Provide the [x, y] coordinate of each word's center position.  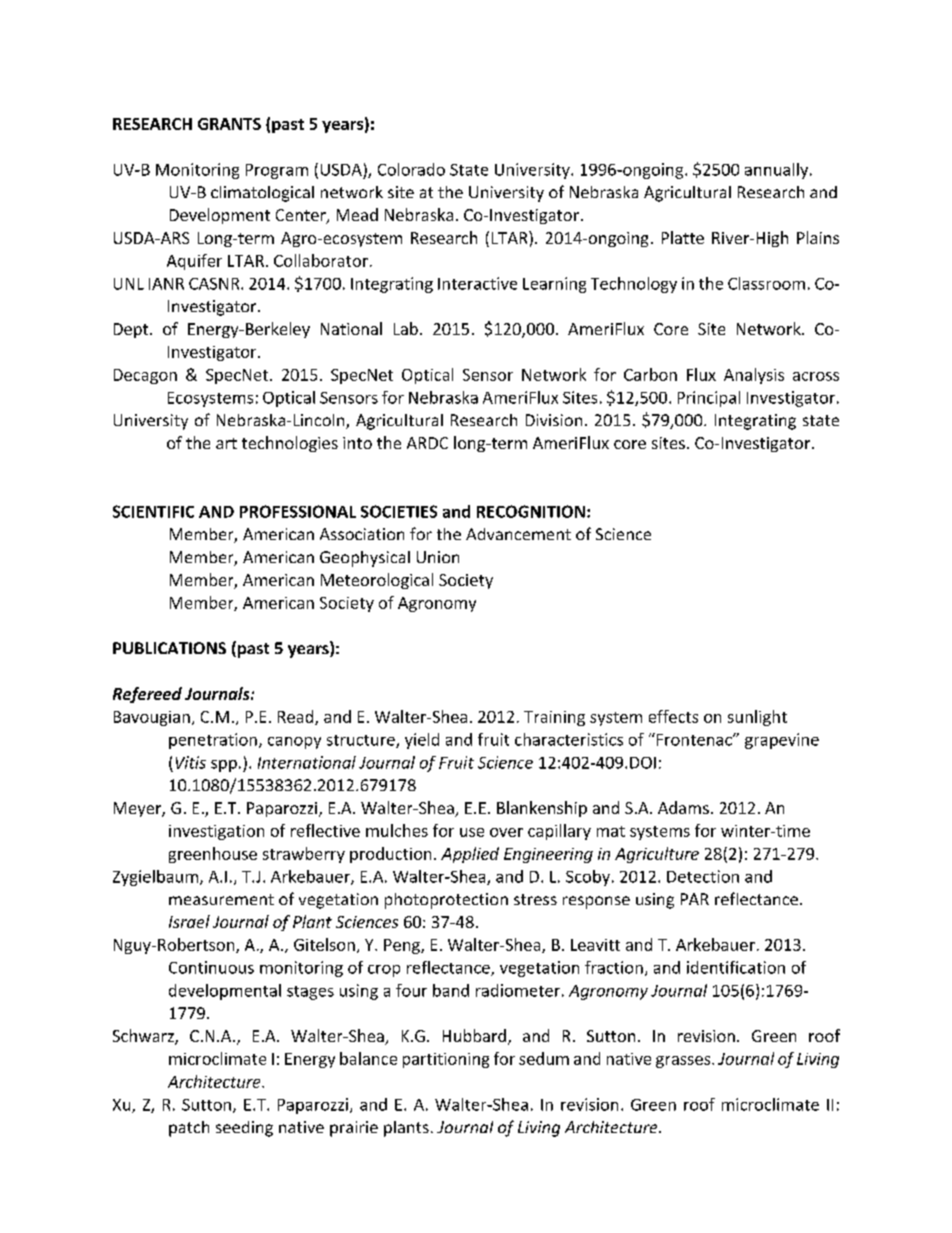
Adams [683, 807]
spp [224, 766]
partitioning [446, 1060]
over [506, 832]
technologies [290, 444]
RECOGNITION [531, 511]
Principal [709, 399]
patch [189, 1129]
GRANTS [229, 124]
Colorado [411, 169]
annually [778, 171]
